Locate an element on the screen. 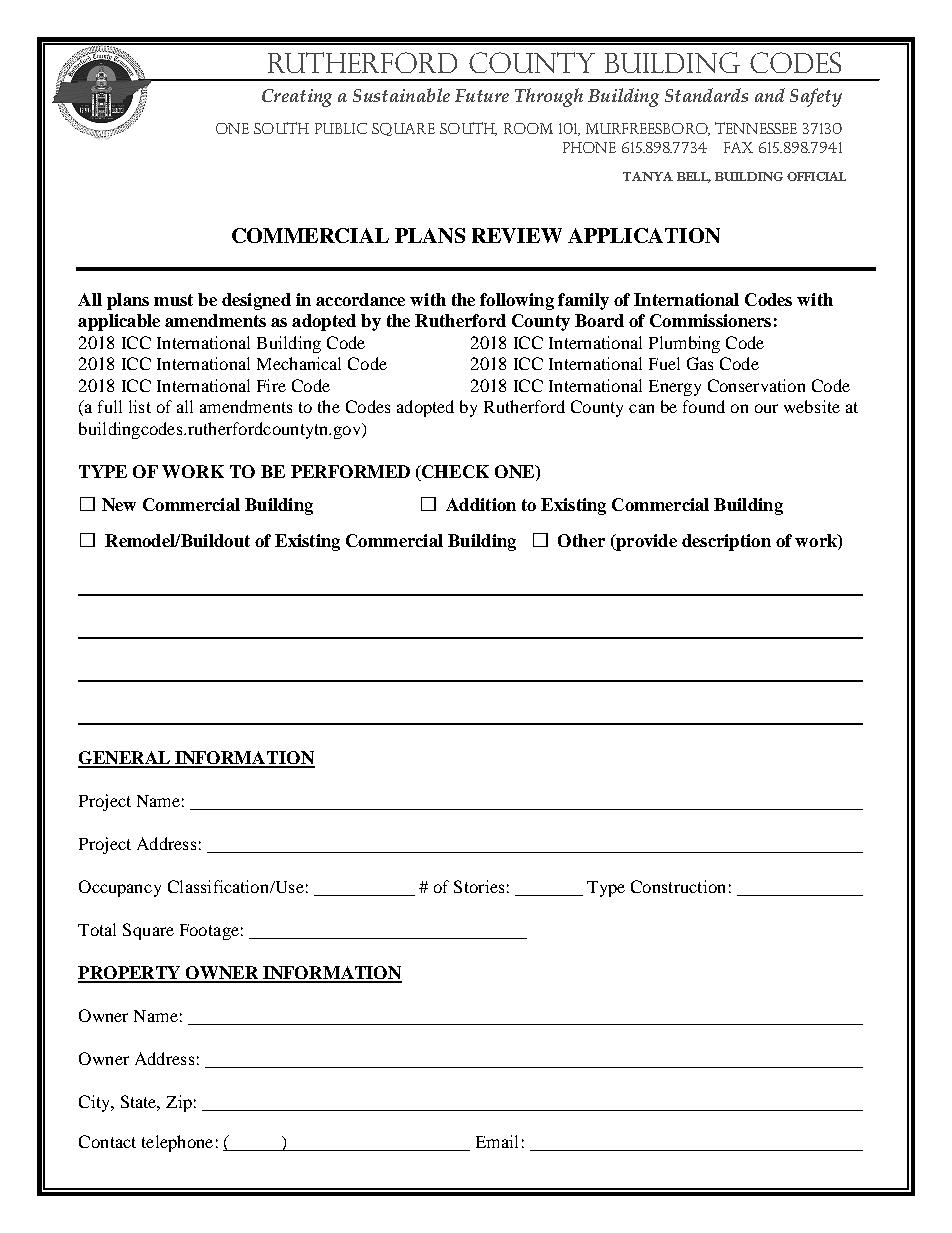 The image size is (952, 1233). Future is located at coordinates (482, 95).
